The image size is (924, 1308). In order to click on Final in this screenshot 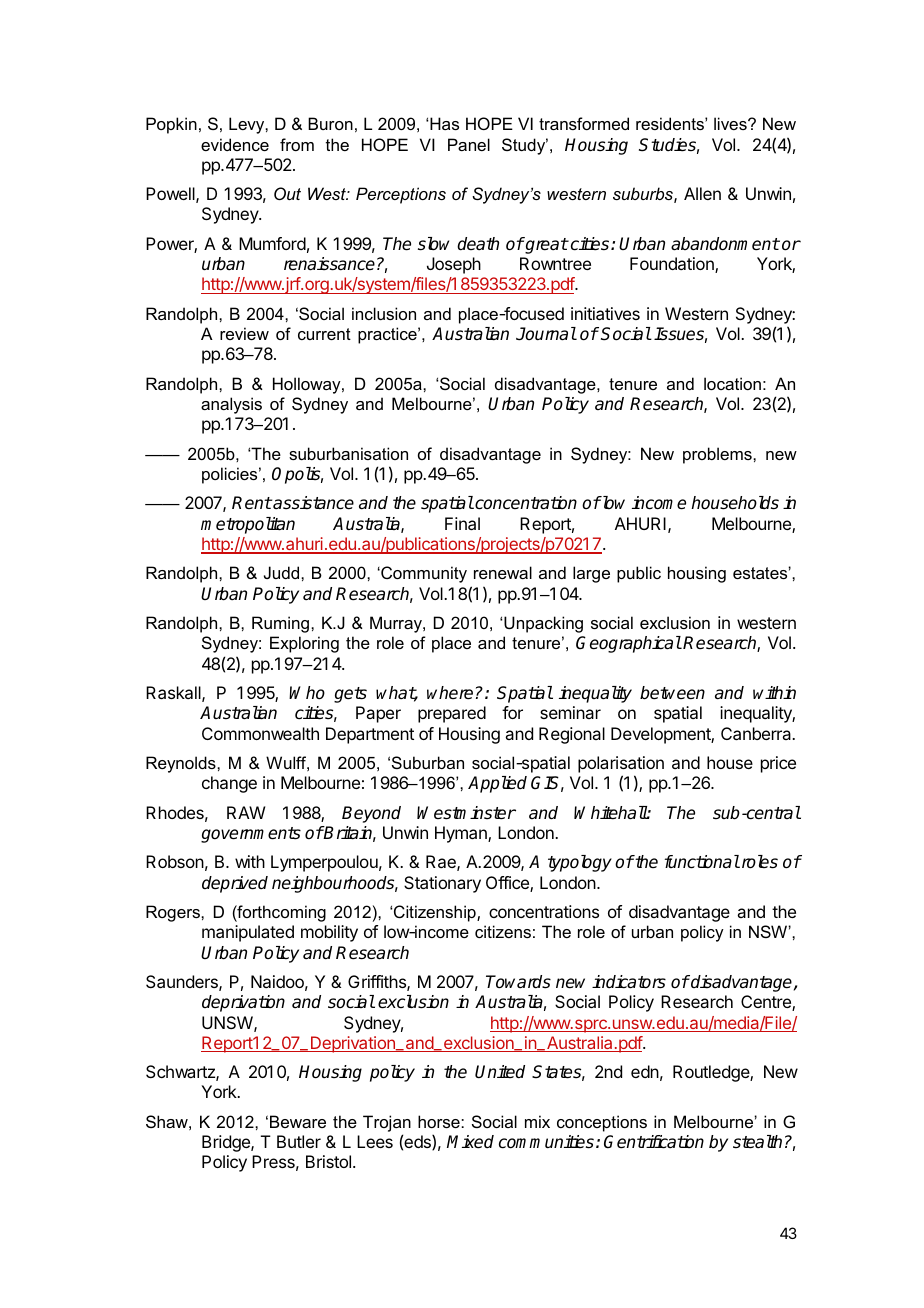, I will do `click(462, 523)`.
